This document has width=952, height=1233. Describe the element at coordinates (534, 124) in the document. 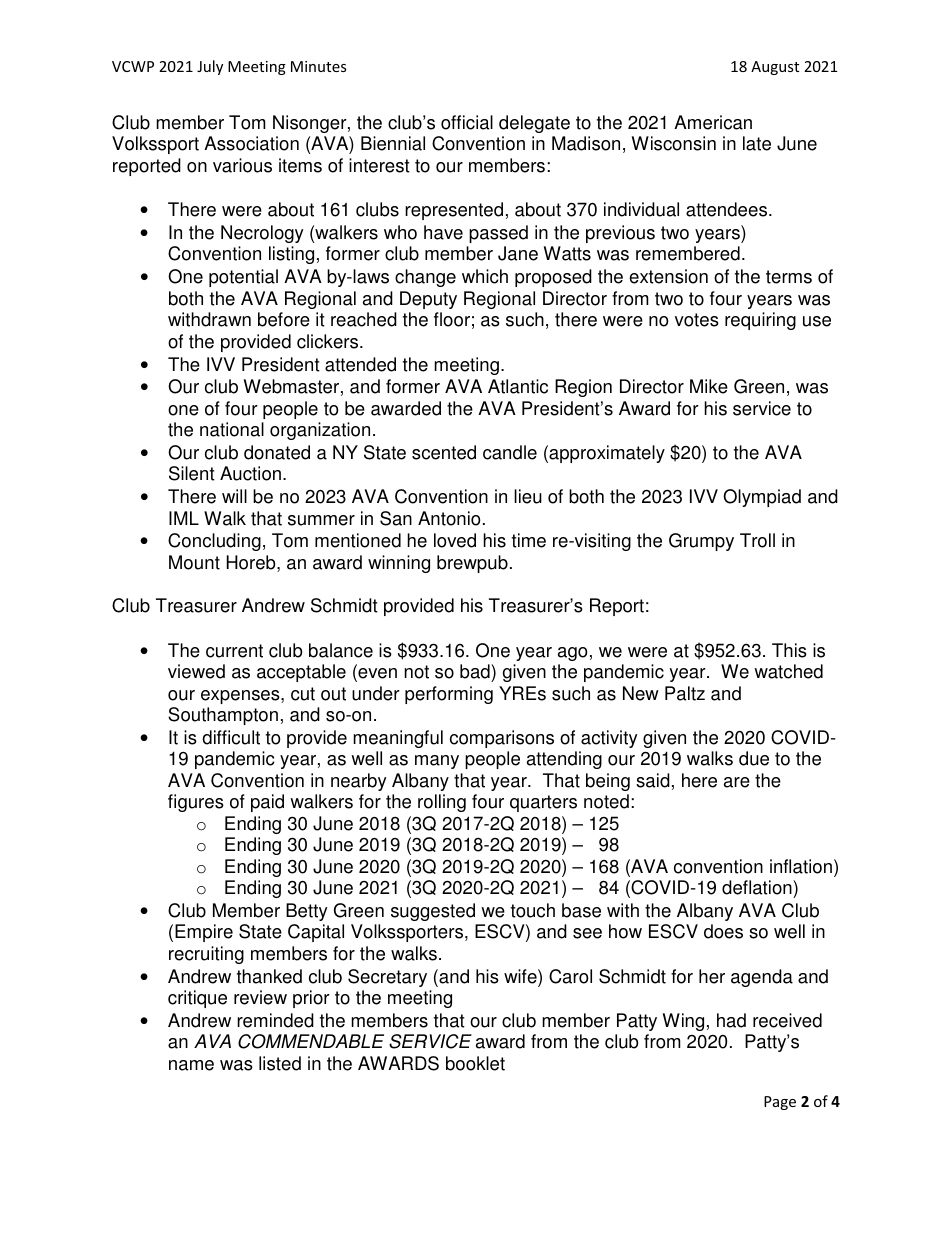

I see `delegate` at that location.
